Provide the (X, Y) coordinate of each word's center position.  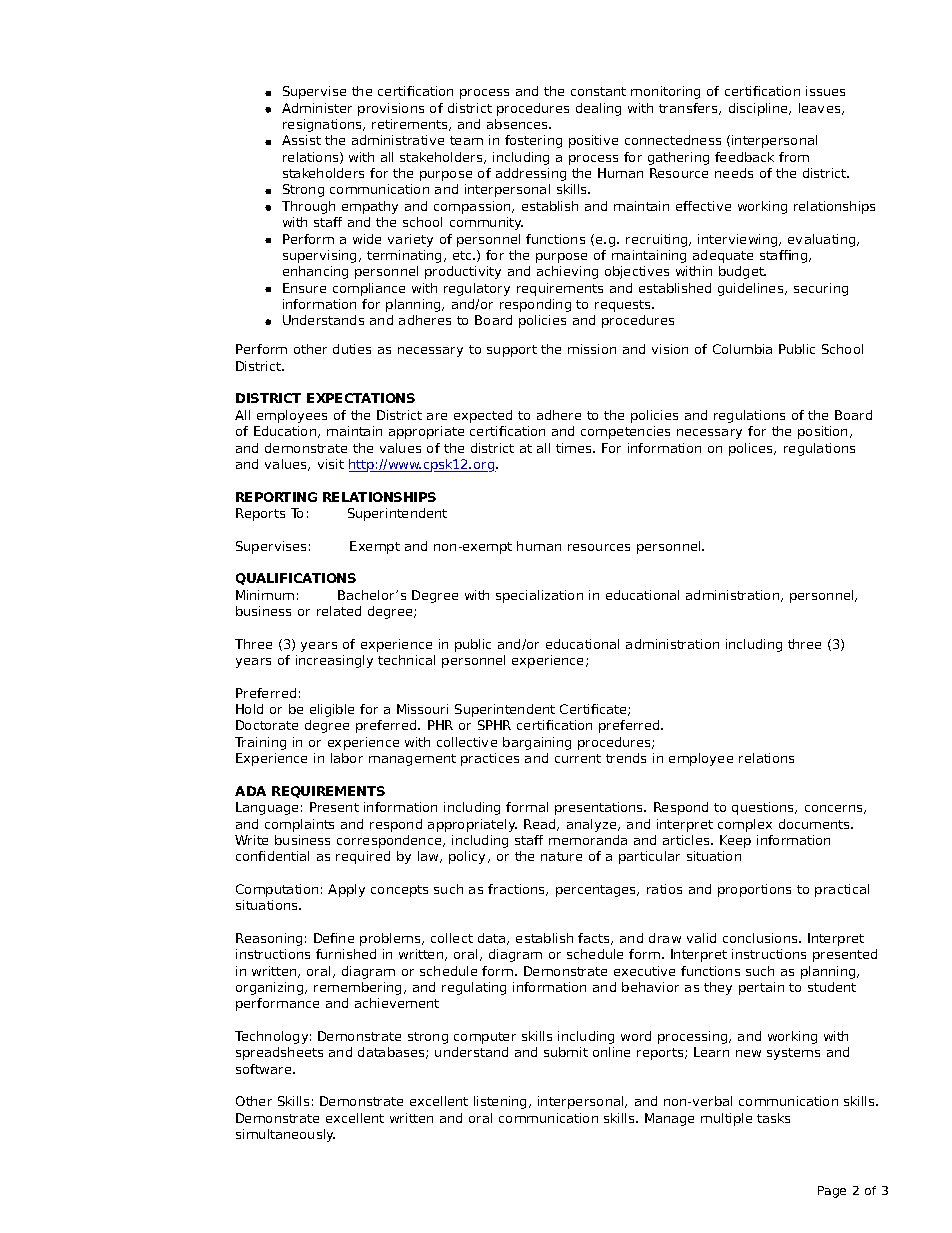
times (575, 448)
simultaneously (285, 1135)
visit (331, 464)
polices (752, 449)
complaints (299, 825)
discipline (759, 109)
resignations (323, 125)
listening (502, 1102)
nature (561, 856)
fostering (533, 141)
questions (764, 808)
